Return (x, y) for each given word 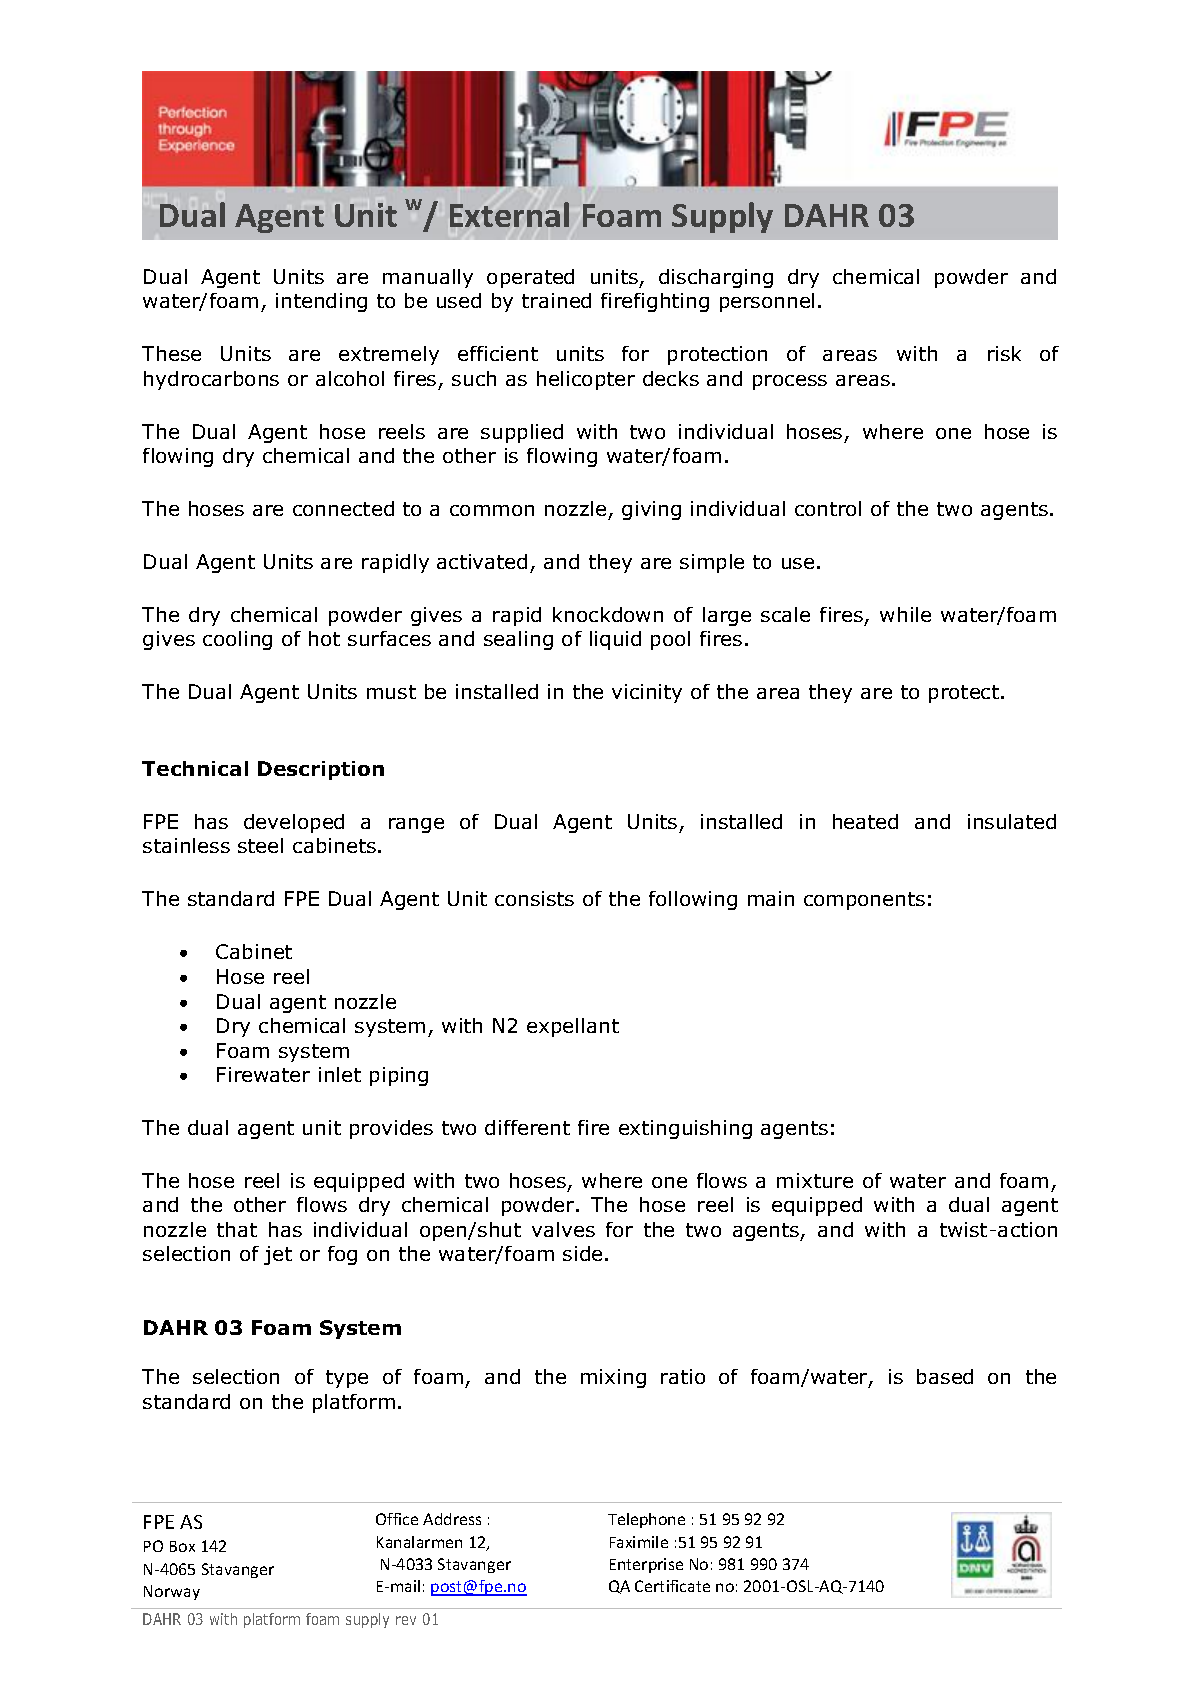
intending (321, 302)
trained (556, 300)
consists (534, 898)
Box (182, 1546)
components (864, 901)
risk (1004, 353)
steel (260, 845)
